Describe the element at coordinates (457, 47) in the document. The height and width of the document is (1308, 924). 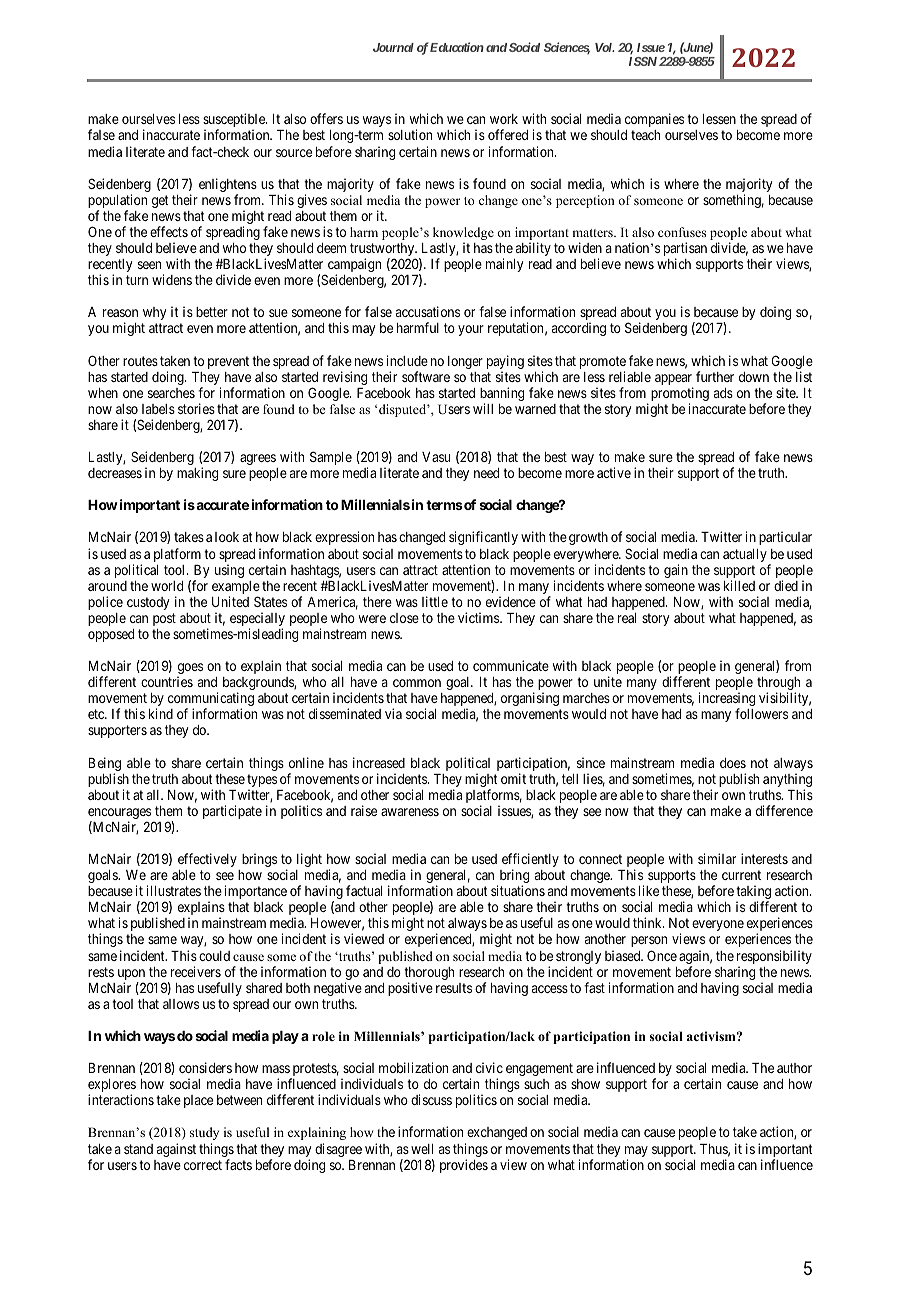
I see `Education` at that location.
